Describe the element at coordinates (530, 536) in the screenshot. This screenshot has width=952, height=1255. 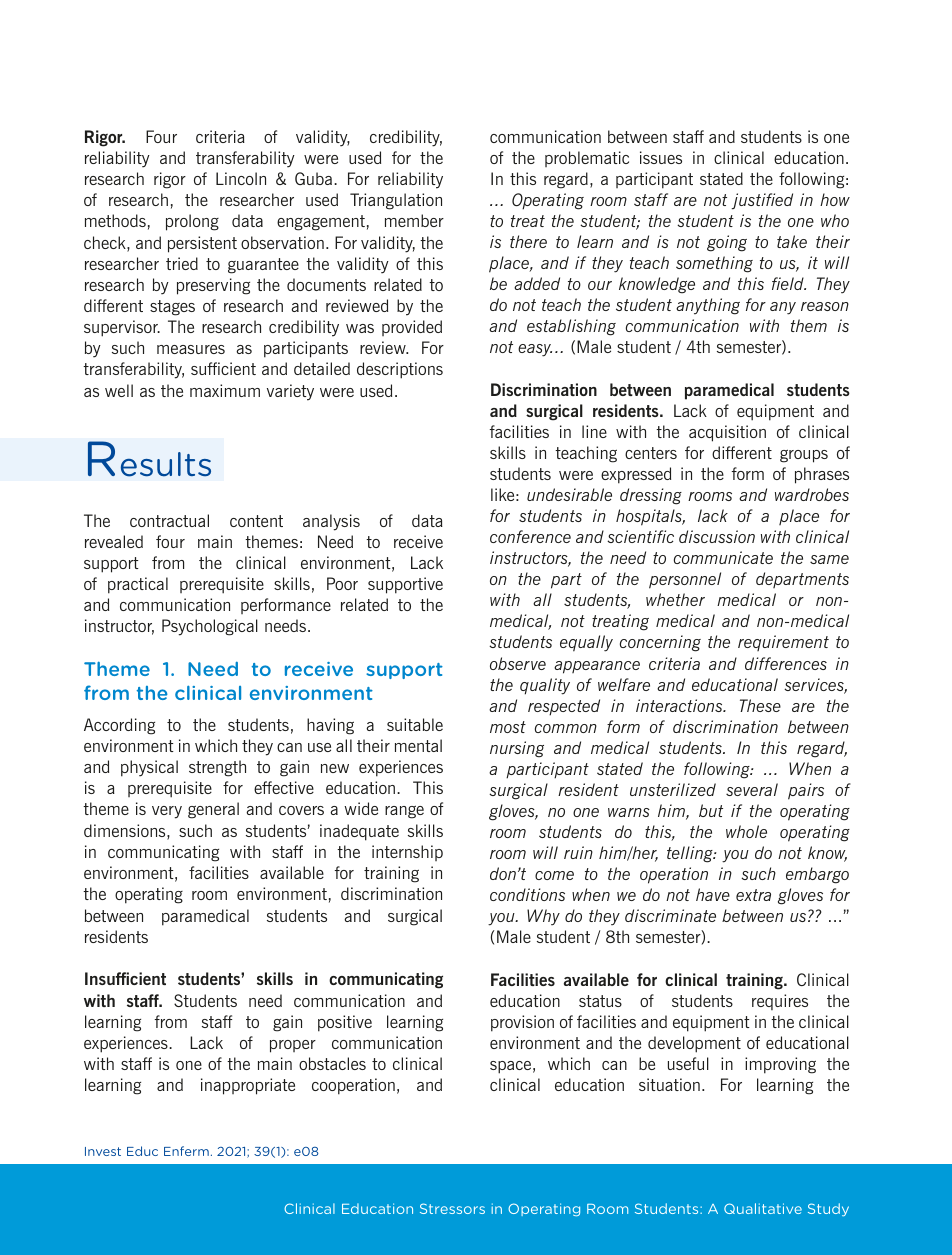
I see `conference` at that location.
